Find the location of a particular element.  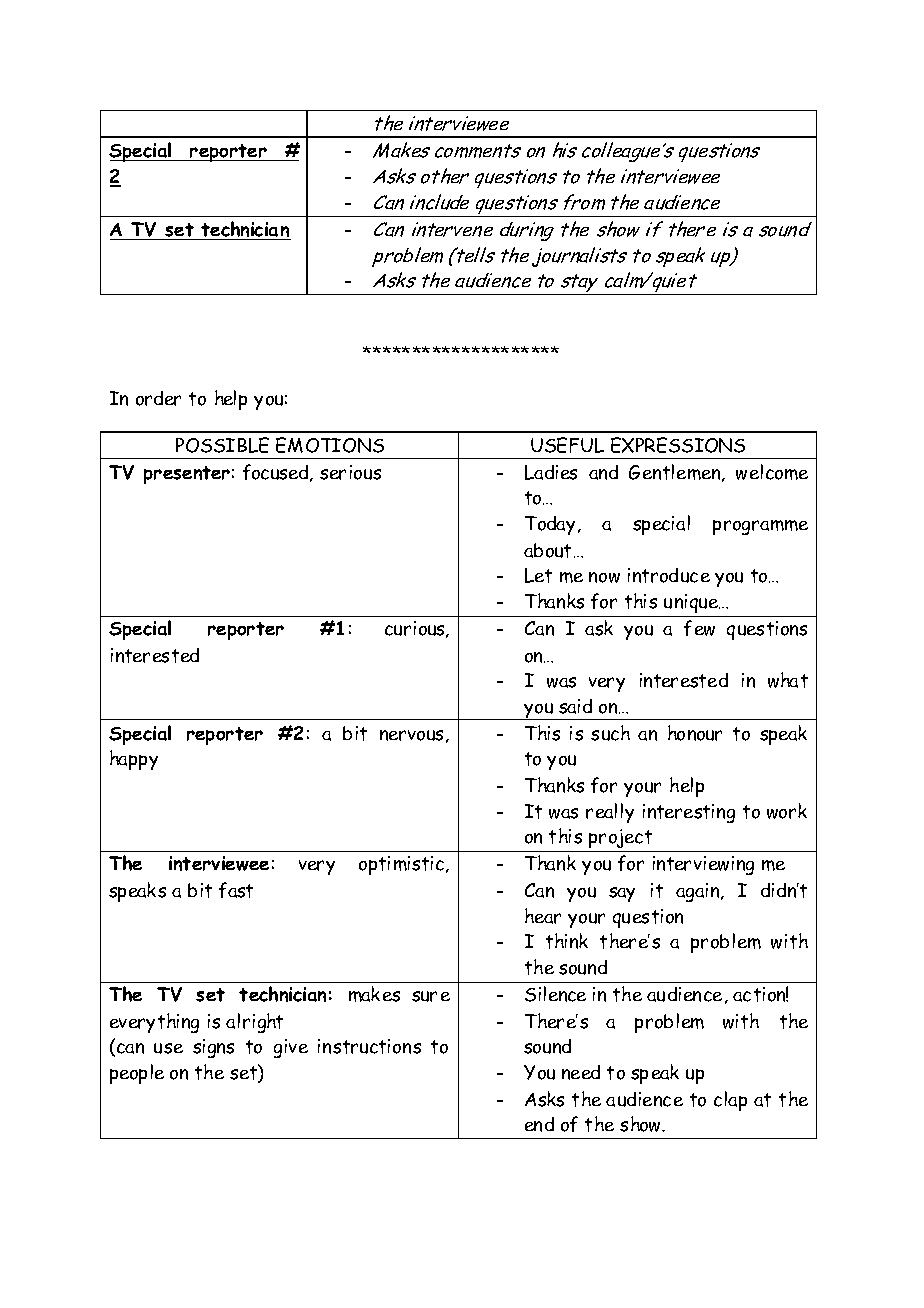

happy is located at coordinates (134, 760).
